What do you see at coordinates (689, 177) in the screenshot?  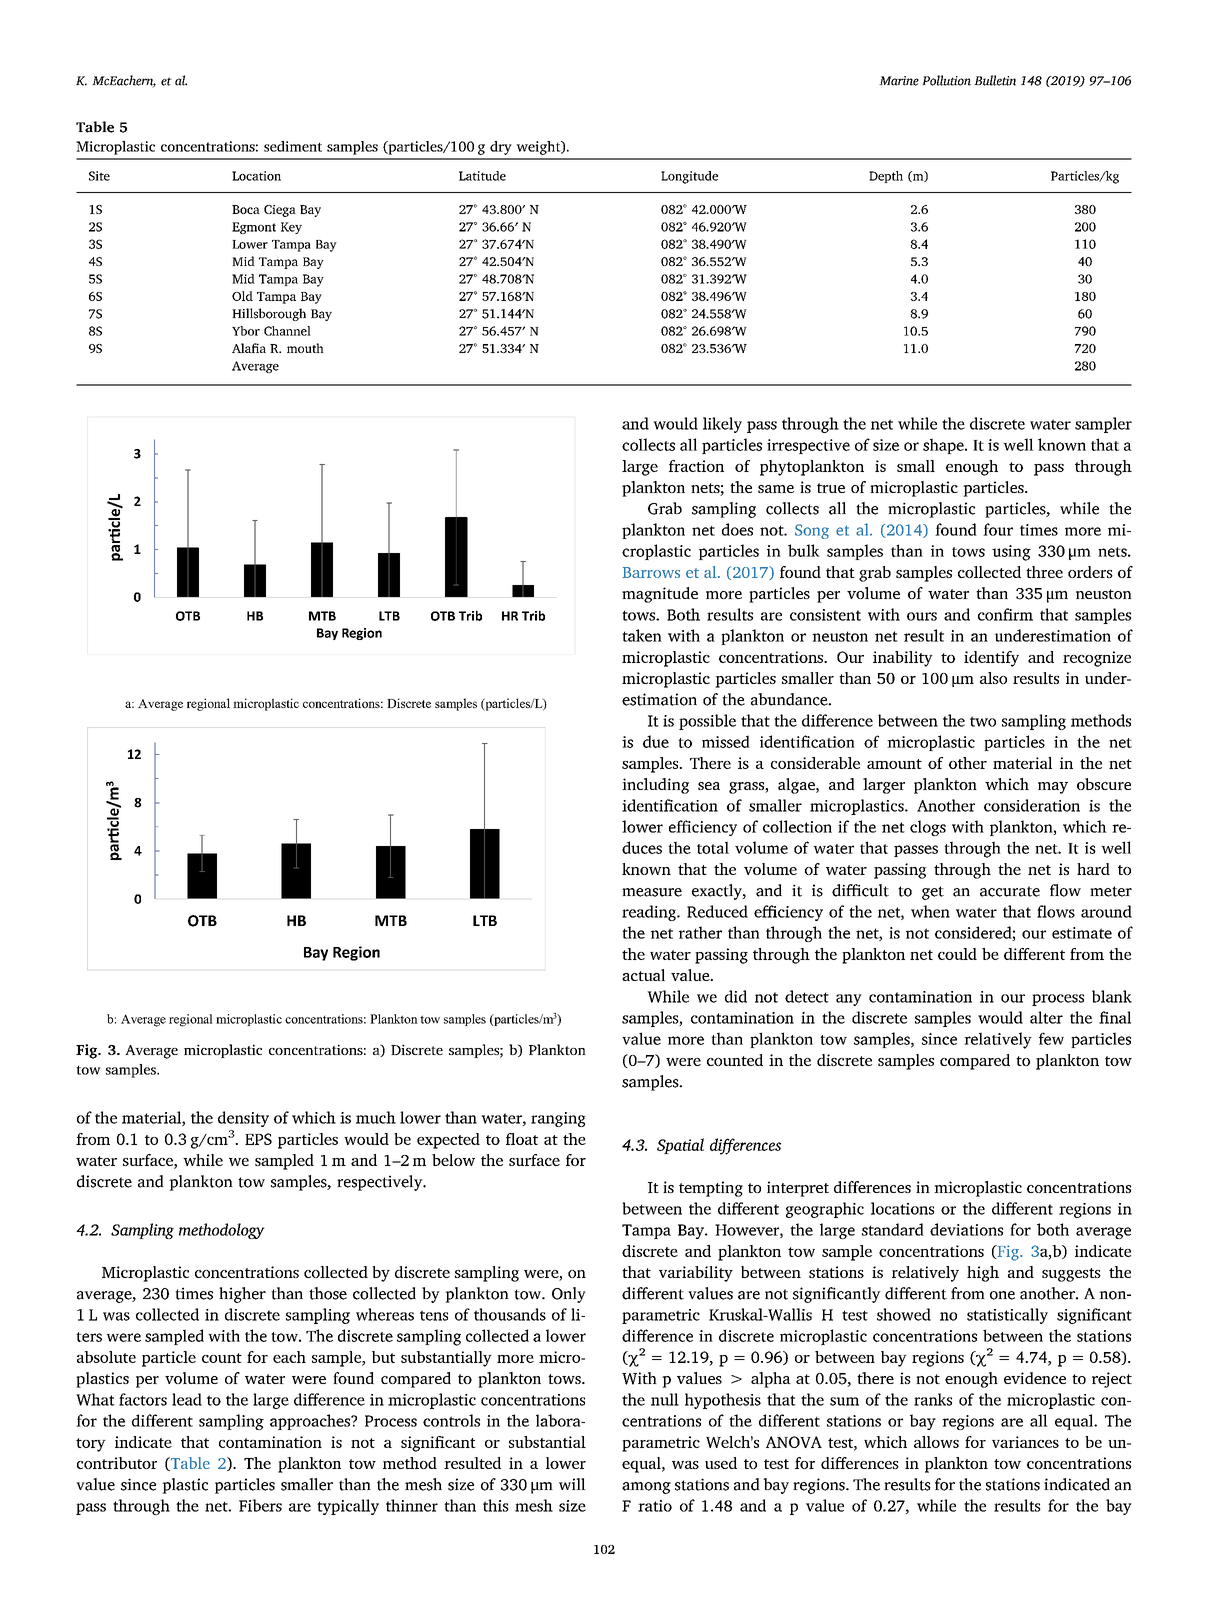 I see `Longitude` at bounding box center [689, 177].
